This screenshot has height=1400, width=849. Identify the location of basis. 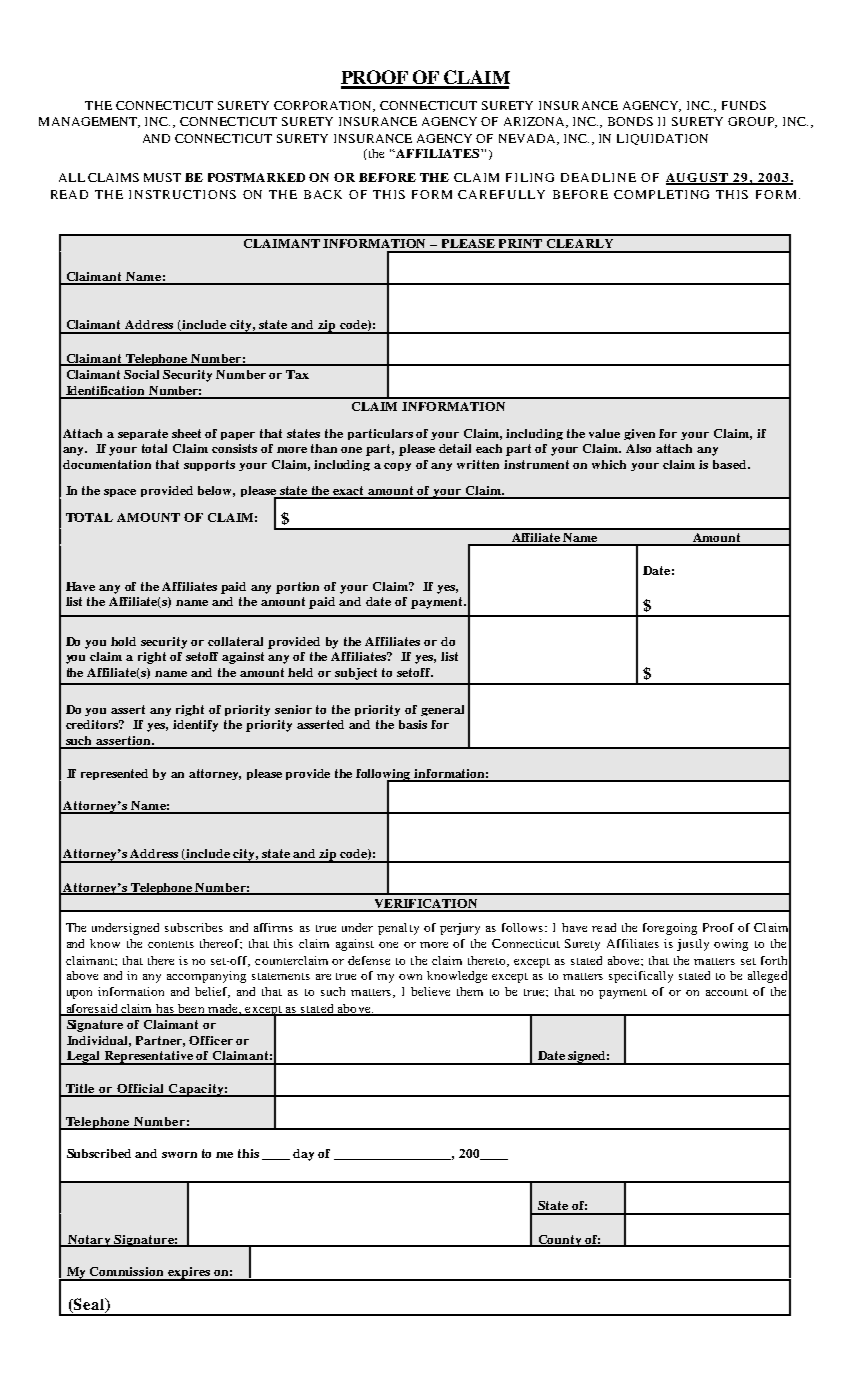
(413, 724).
